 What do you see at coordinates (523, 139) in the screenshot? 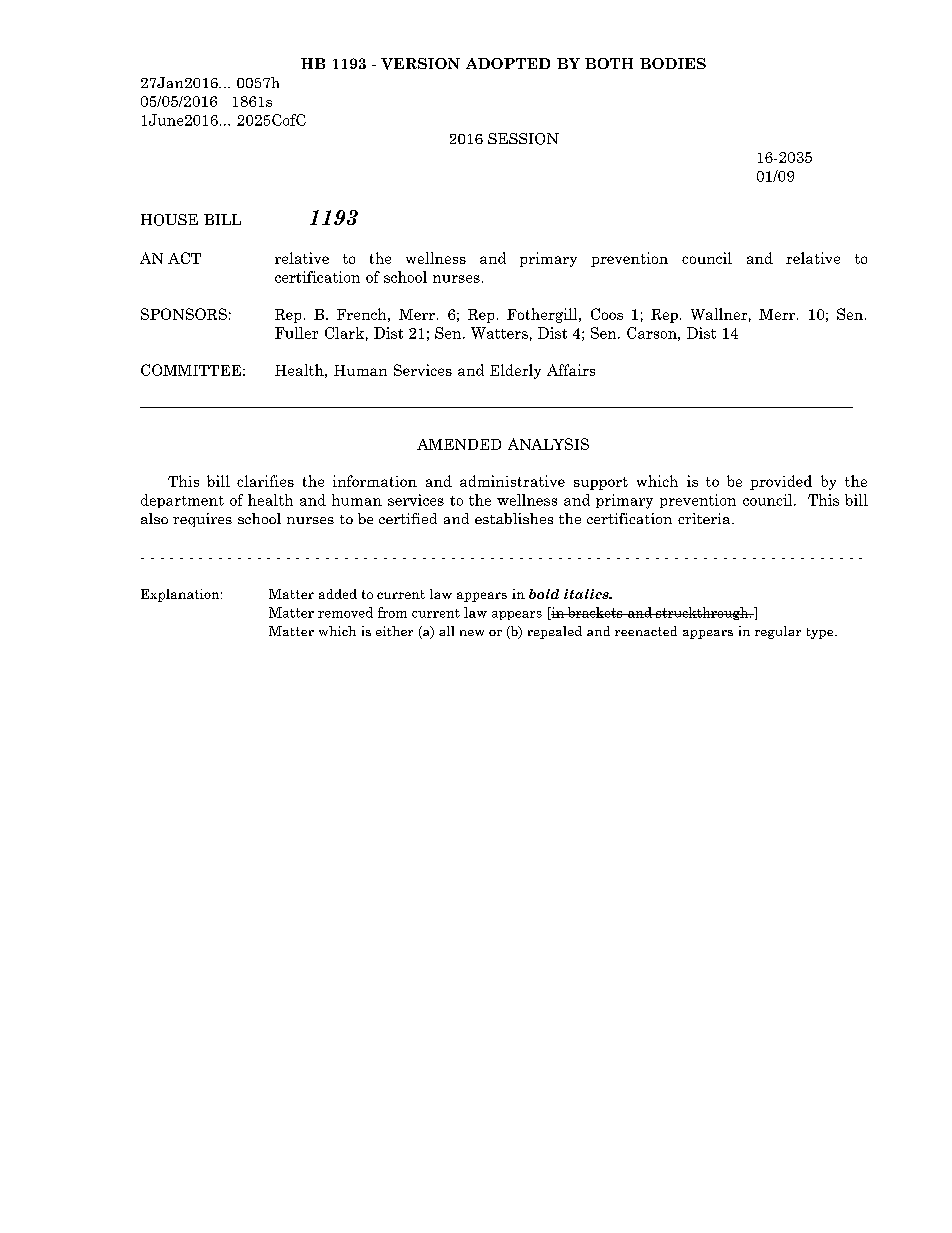
I see `SESSION` at bounding box center [523, 139].
